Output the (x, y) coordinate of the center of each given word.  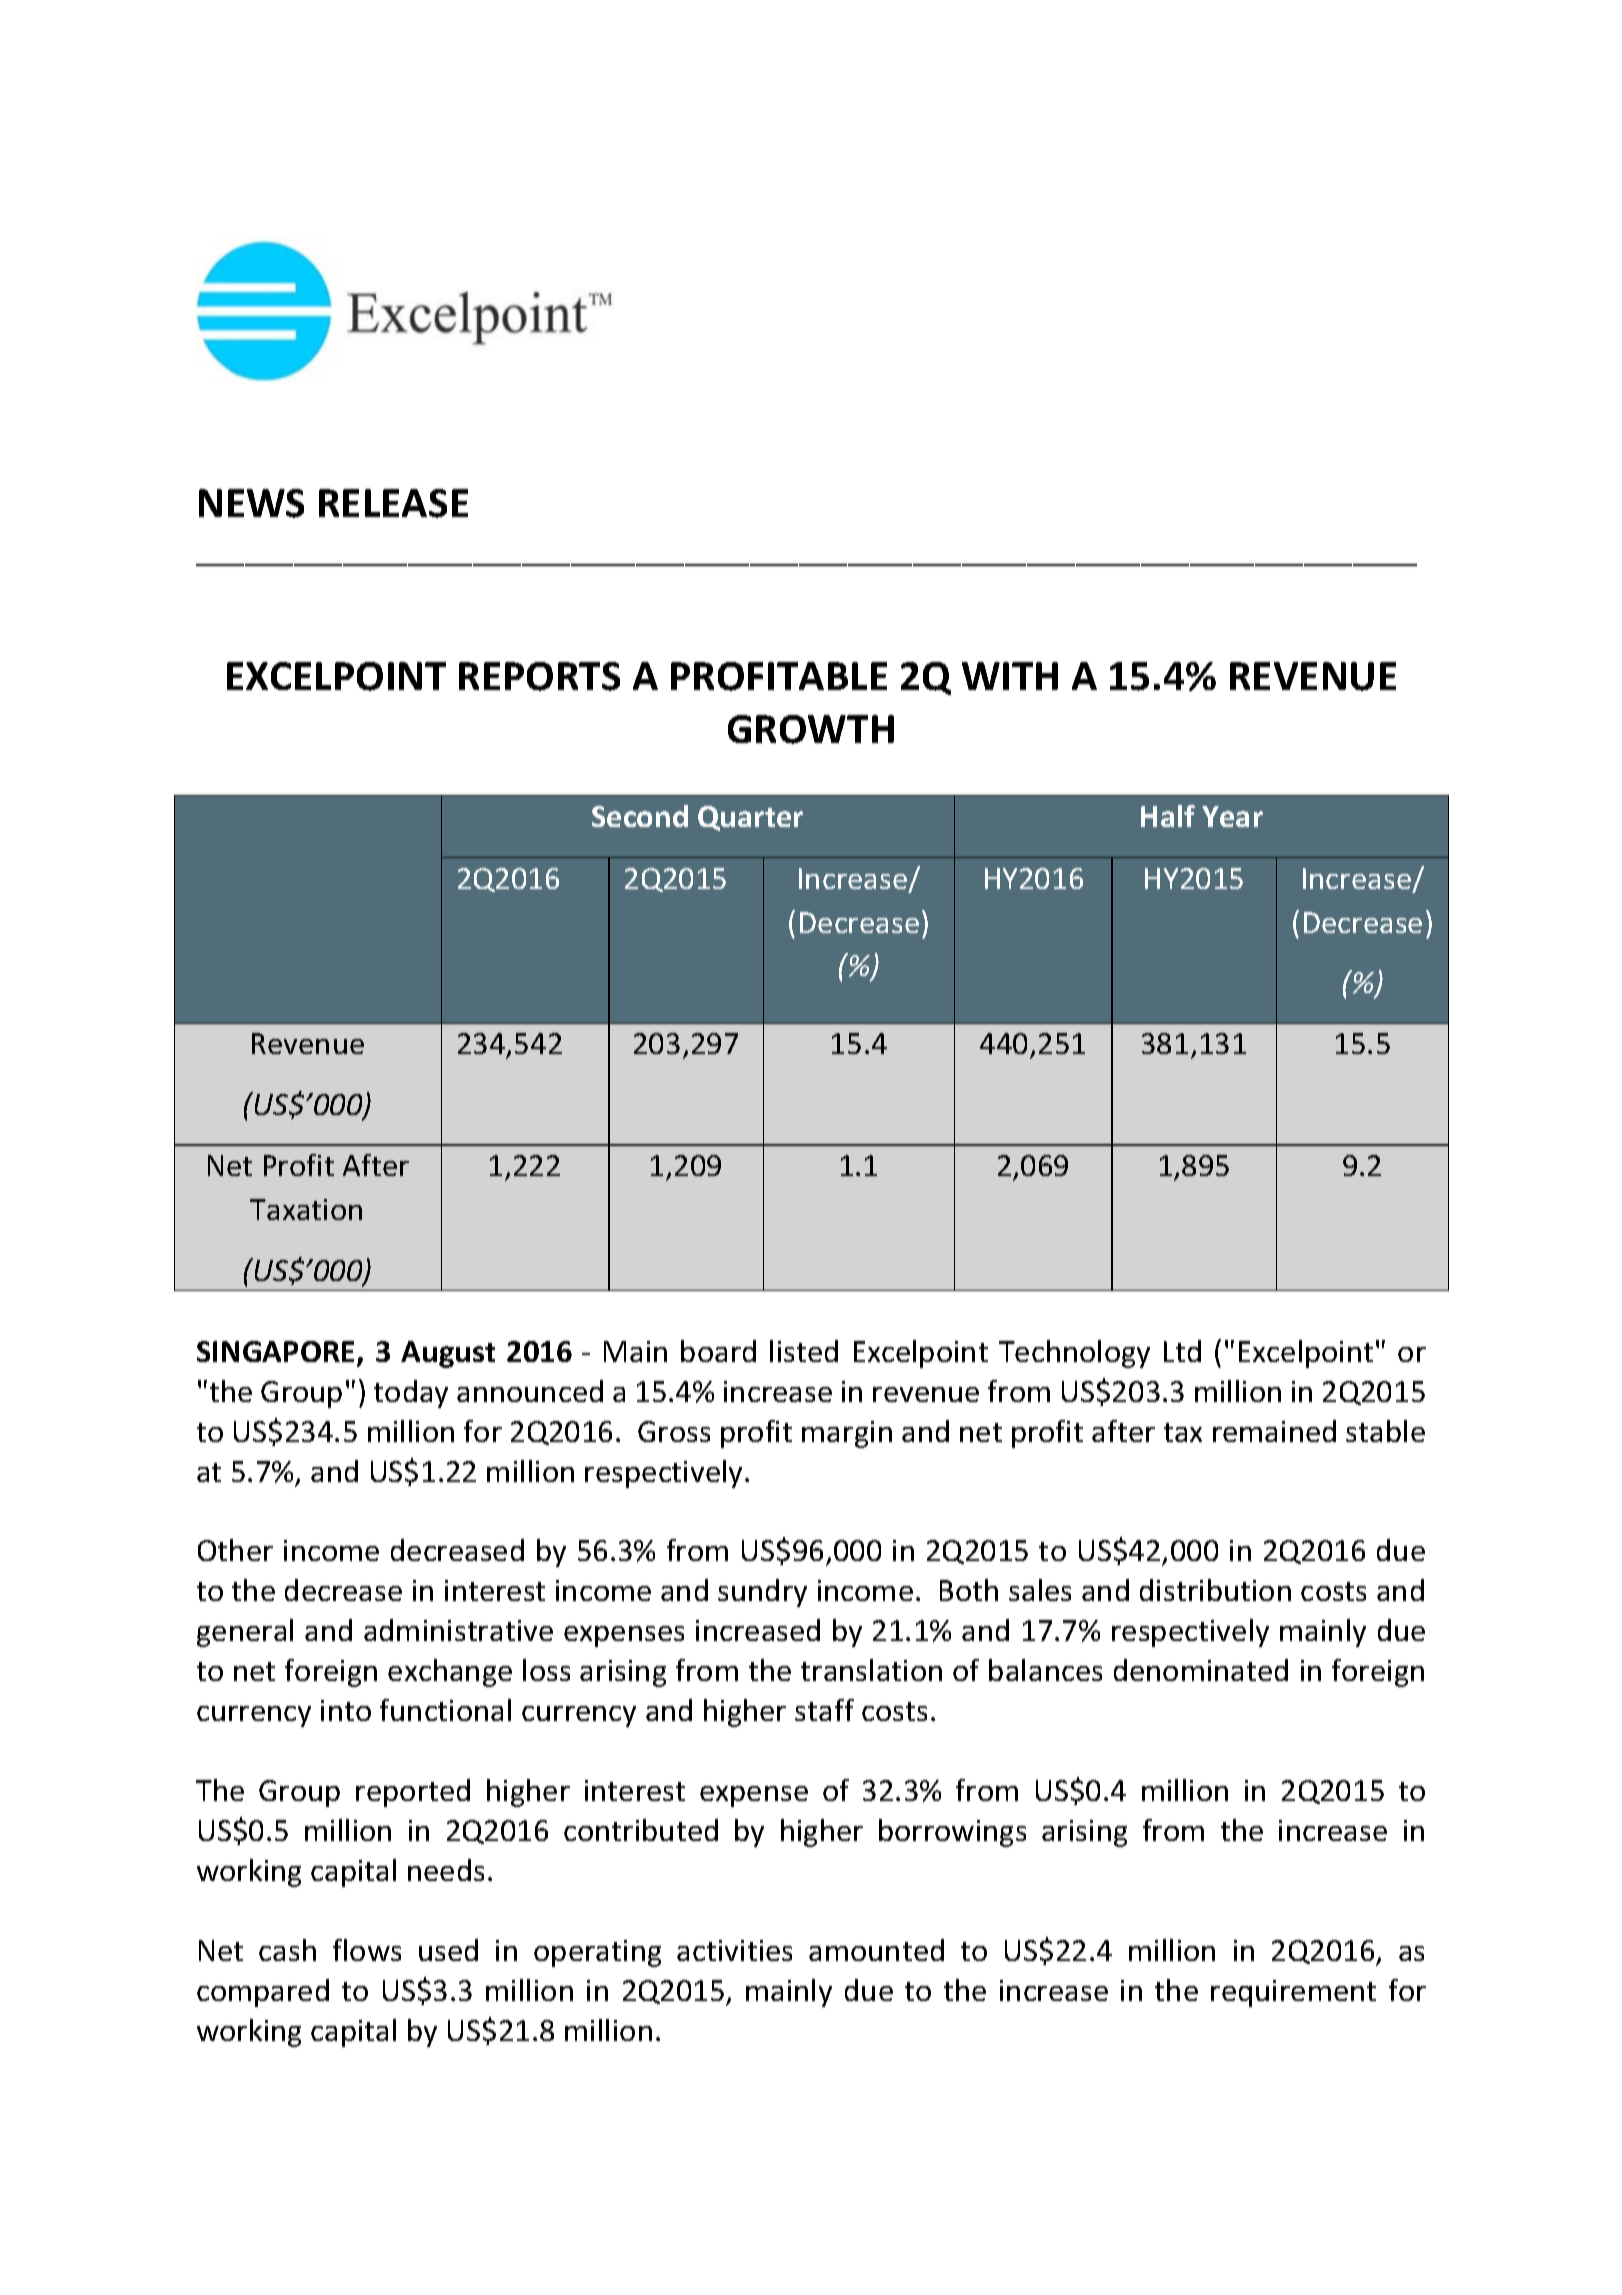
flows (367, 1950)
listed (804, 1351)
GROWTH (811, 729)
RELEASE (393, 503)
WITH (1010, 676)
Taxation (306, 1209)
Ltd (1182, 1351)
